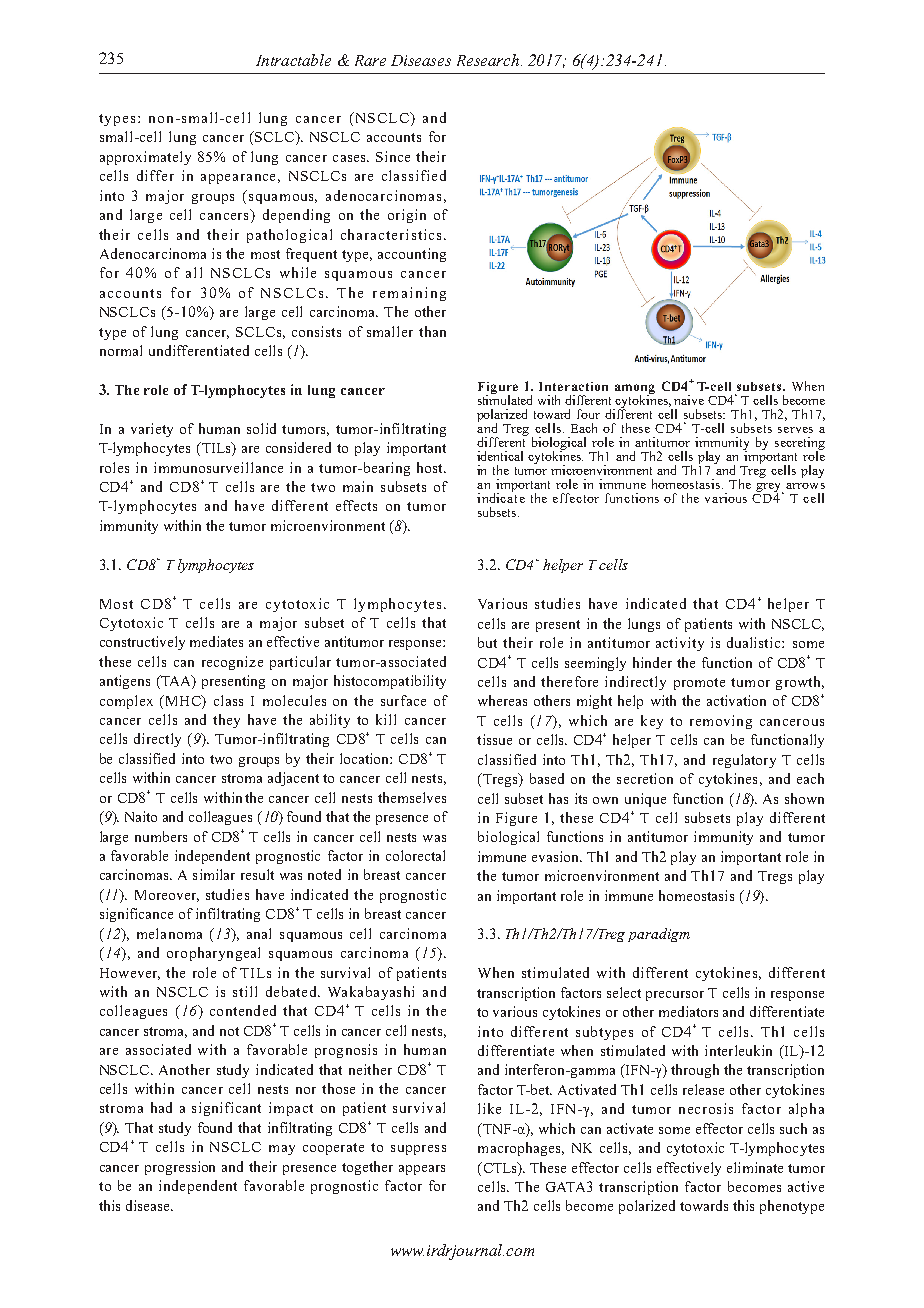 Image resolution: width=924 pixels, height=1308 pixels. Describe the element at coordinates (393, 156) in the document. I see `Since` at that location.
